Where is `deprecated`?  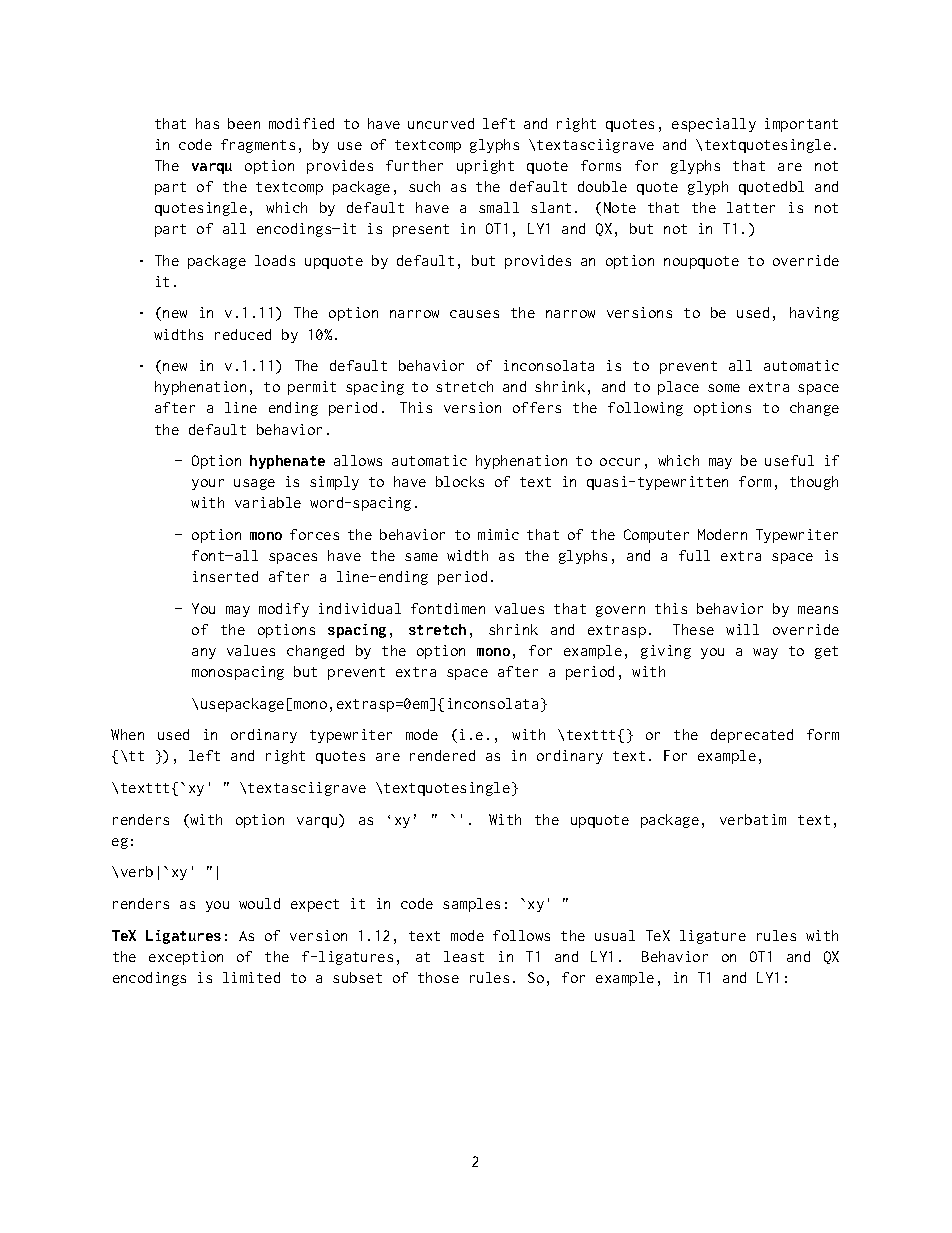 deprecated is located at coordinates (752, 736).
